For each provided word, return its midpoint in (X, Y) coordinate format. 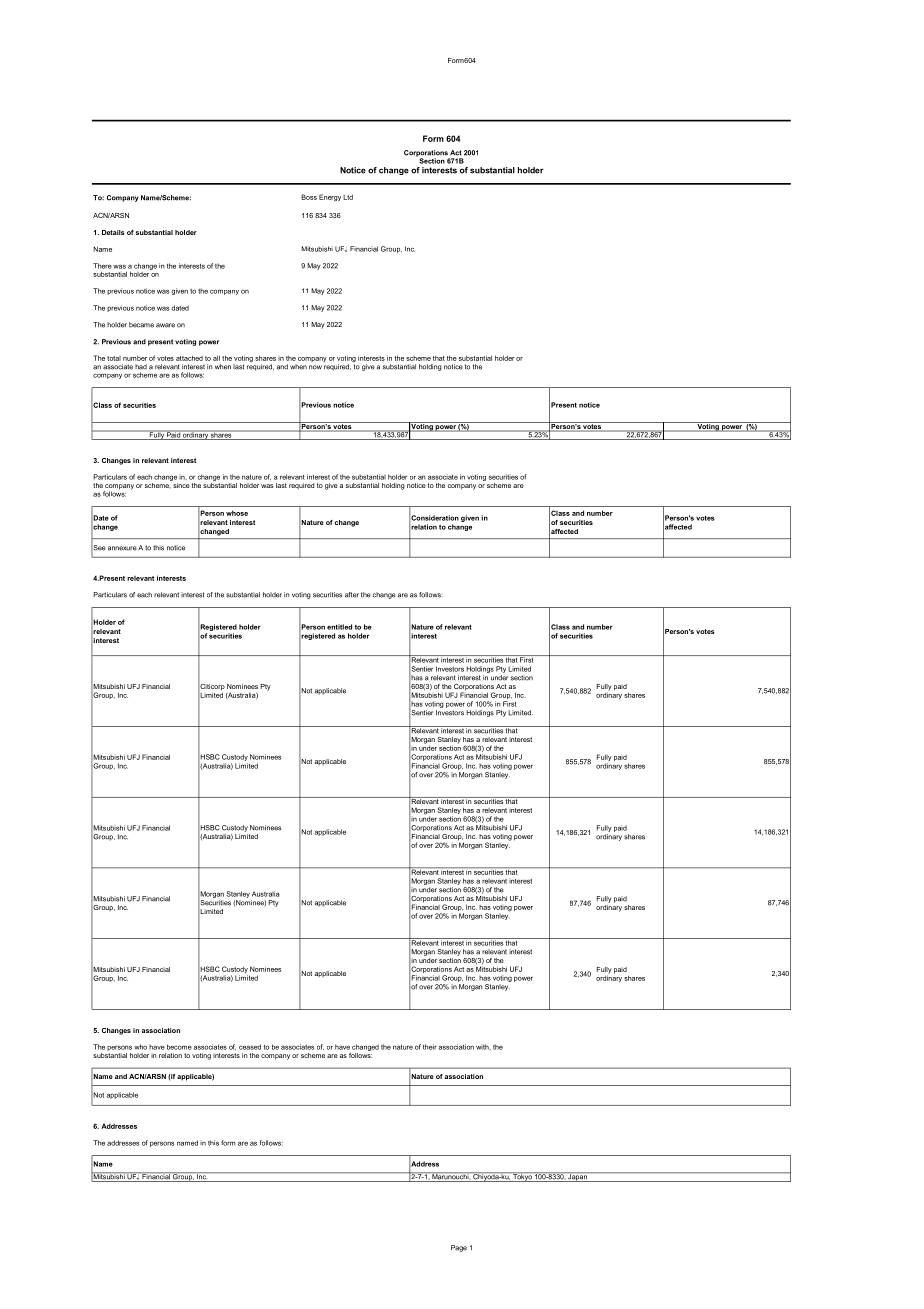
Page (459, 1248)
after (352, 595)
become (179, 1047)
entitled (339, 627)
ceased (250, 1047)
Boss (309, 197)
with (483, 1047)
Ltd (348, 197)
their (430, 1047)
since (180, 484)
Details (113, 232)
